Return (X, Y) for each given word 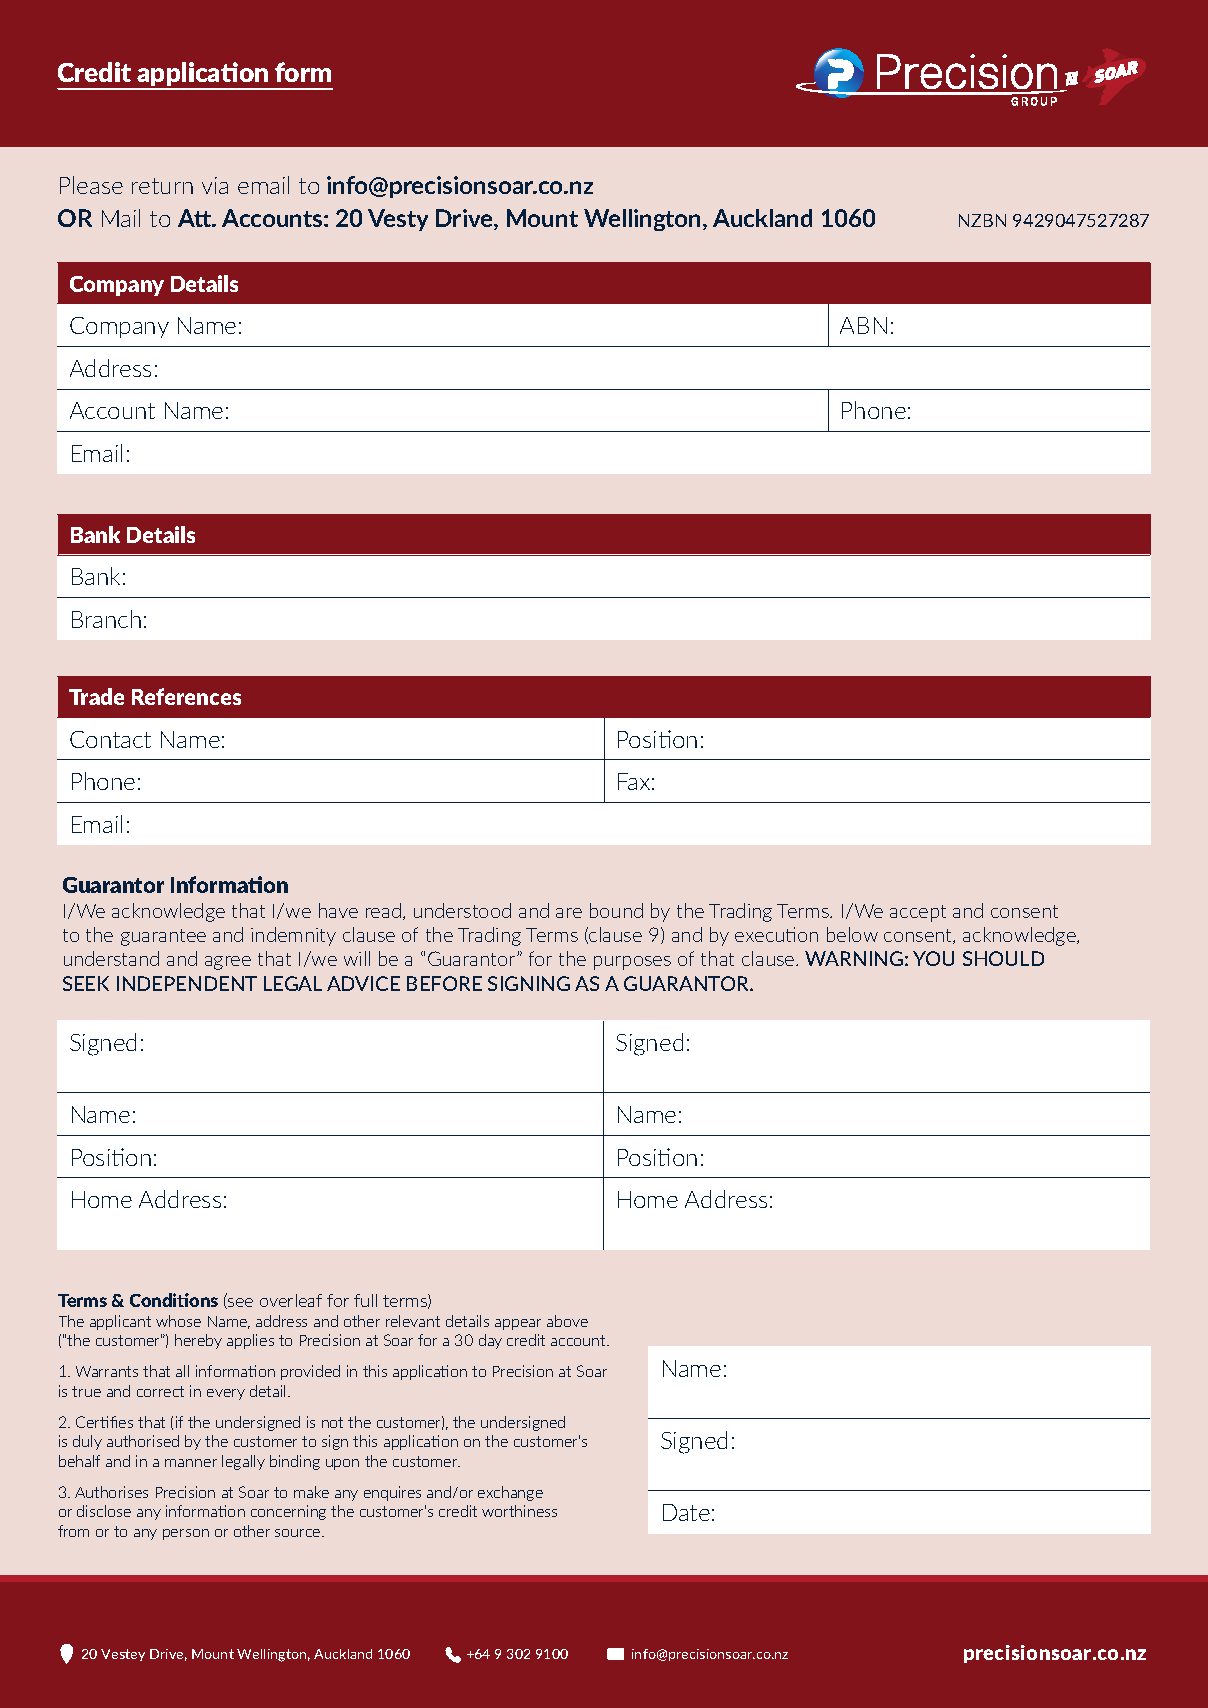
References (186, 696)
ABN (863, 325)
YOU (933, 958)
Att (196, 218)
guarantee (163, 937)
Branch (106, 619)
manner (191, 1463)
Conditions (174, 1300)
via (215, 185)
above (567, 1321)
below (852, 934)
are (569, 913)
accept (918, 913)
